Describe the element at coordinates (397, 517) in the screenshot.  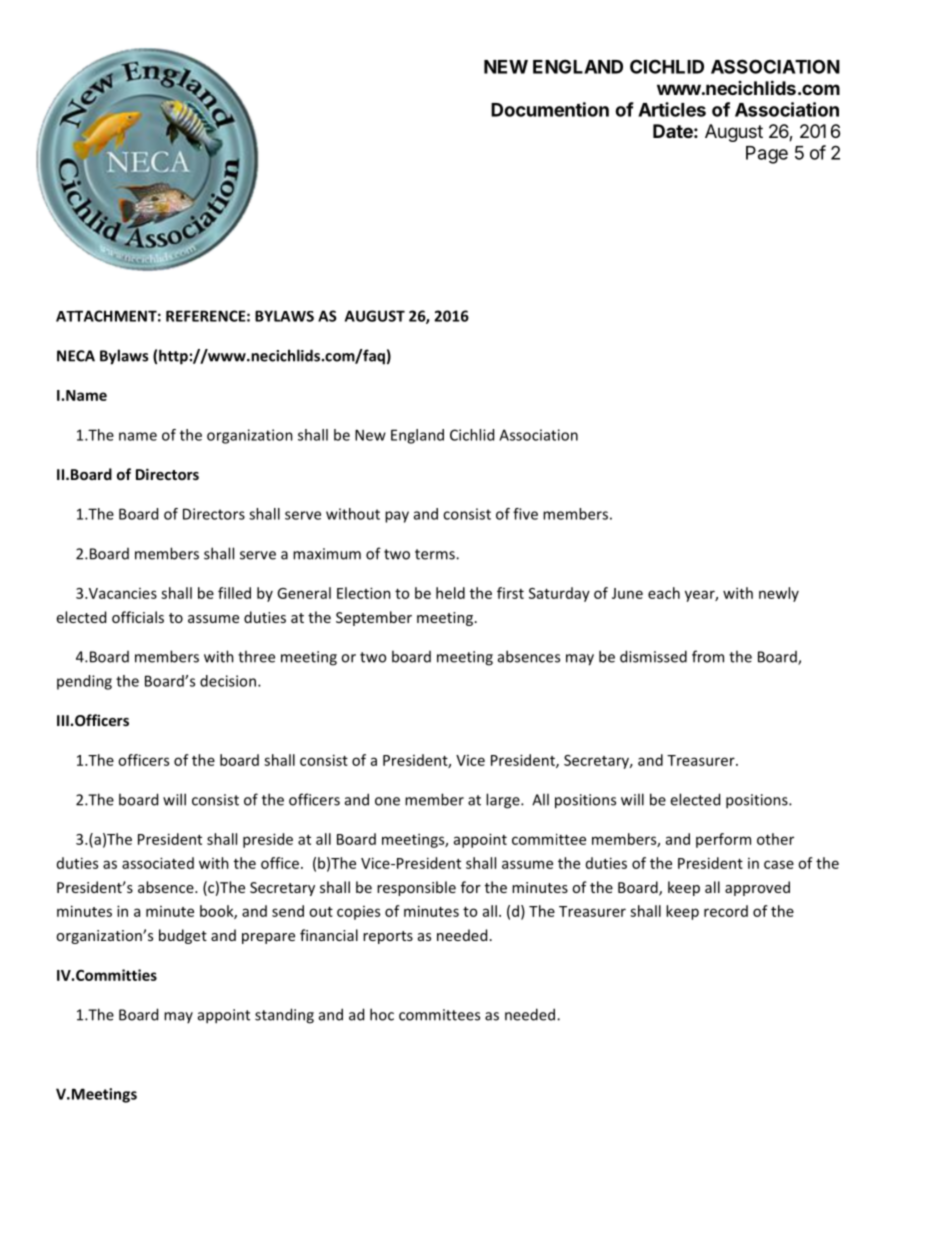
I see `pay` at that location.
